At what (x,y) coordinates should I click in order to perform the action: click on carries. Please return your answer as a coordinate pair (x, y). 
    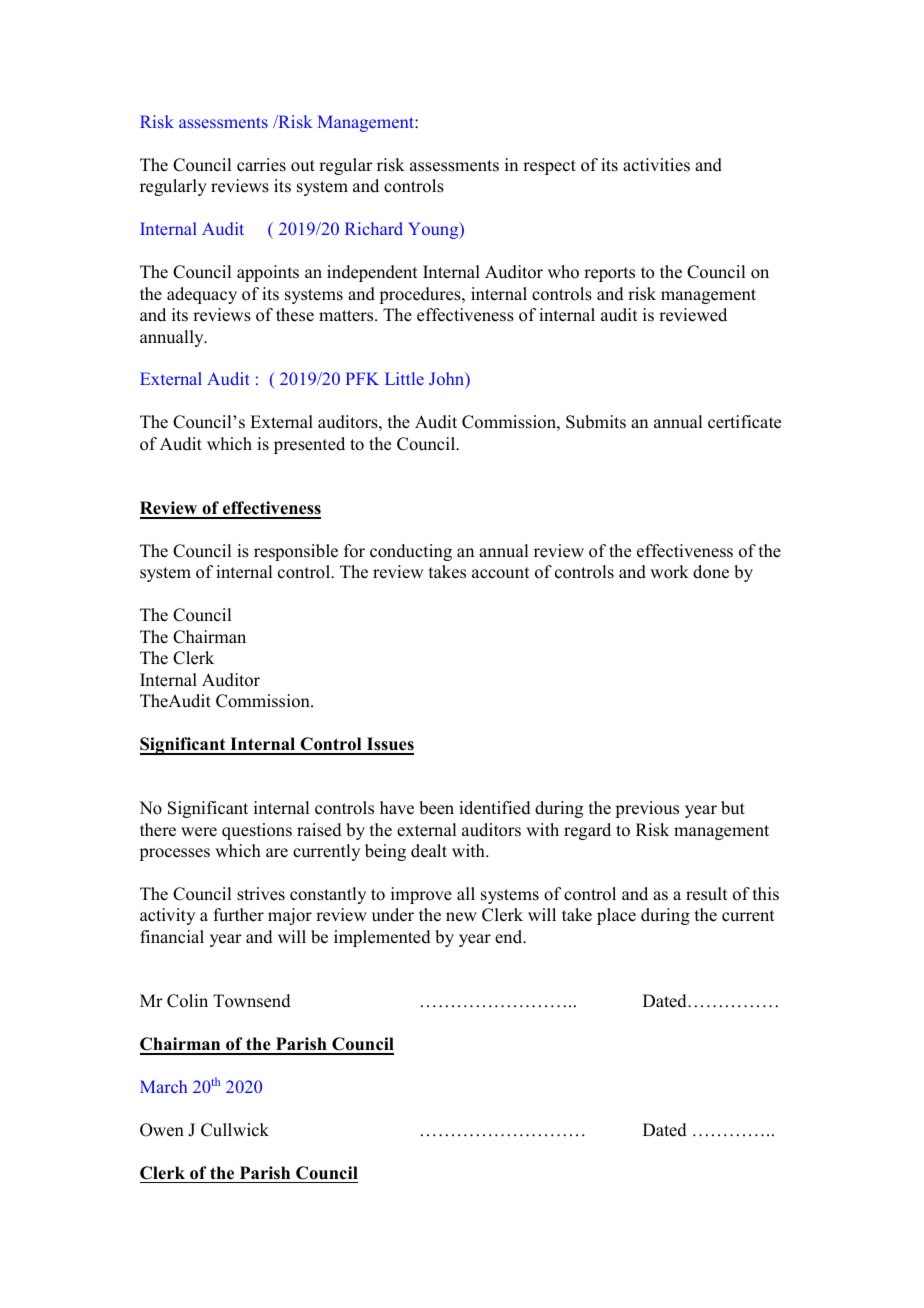
    Looking at the image, I should click on (261, 165).
